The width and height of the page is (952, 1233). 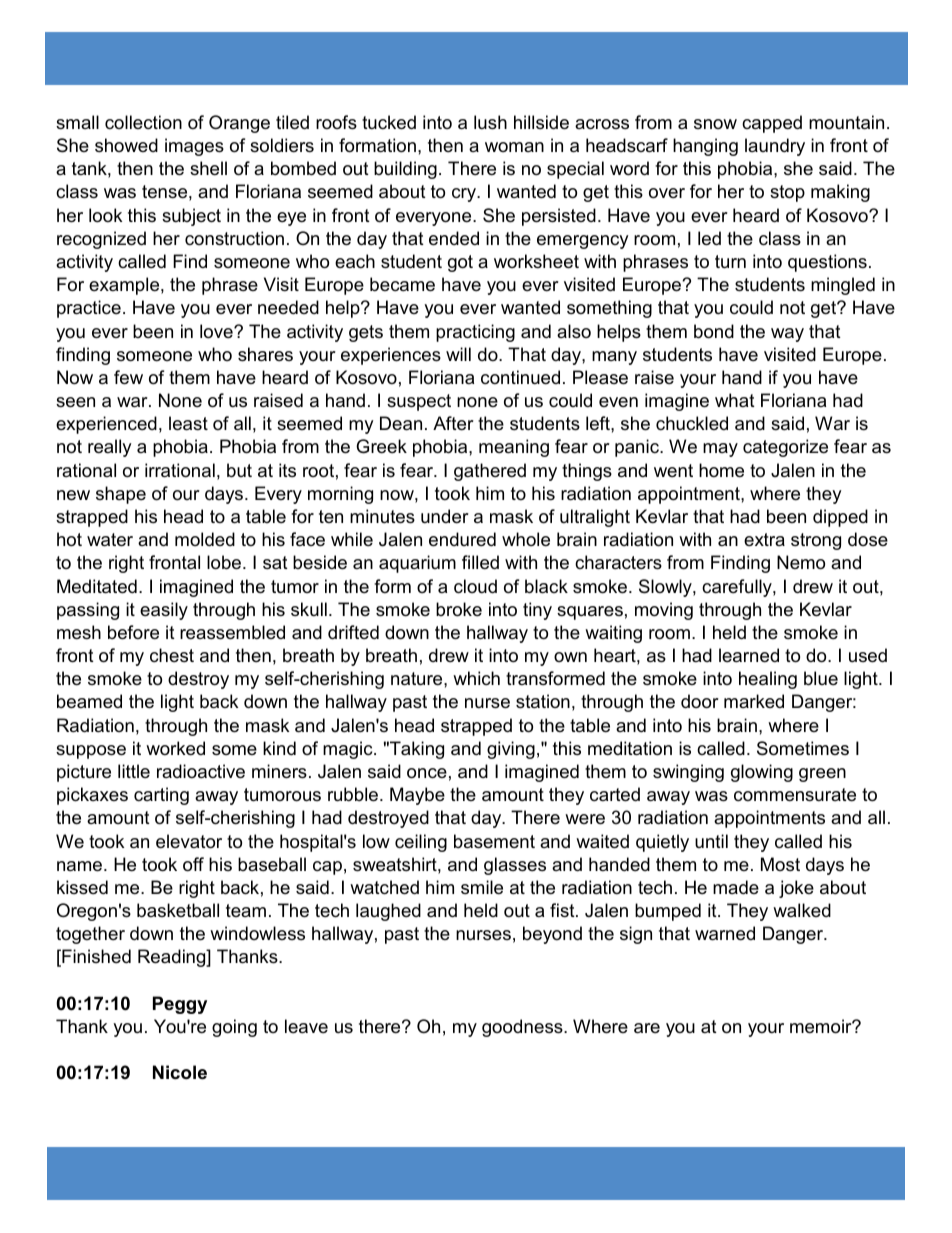 What do you see at coordinates (762, 773) in the page?
I see `glowing` at bounding box center [762, 773].
